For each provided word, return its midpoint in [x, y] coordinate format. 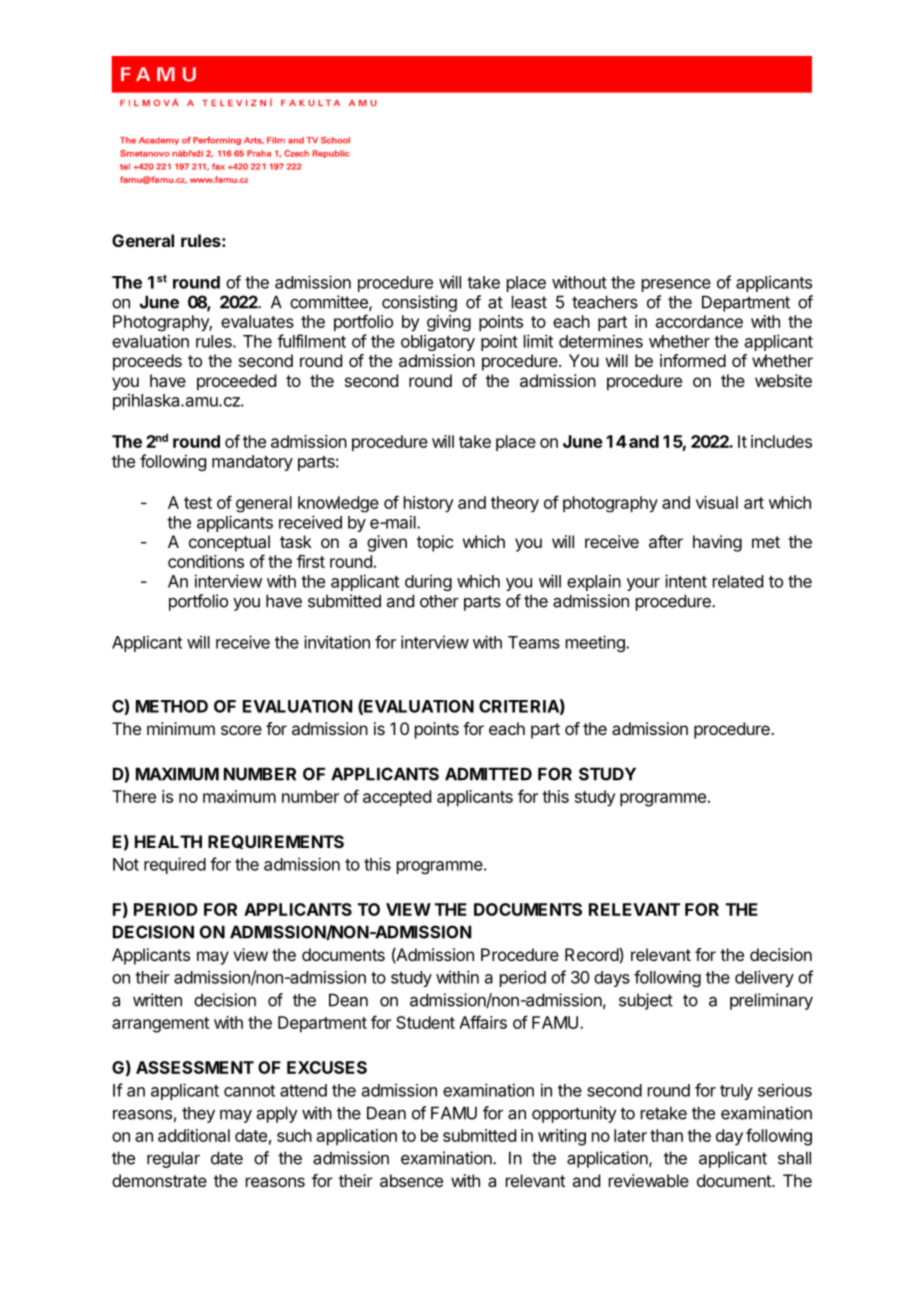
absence [411, 1180]
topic [435, 543]
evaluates [257, 321]
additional [194, 1135]
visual [717, 502]
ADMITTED [488, 774]
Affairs [483, 1022]
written [157, 1000]
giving [449, 323]
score [241, 730]
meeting [596, 643]
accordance [699, 321]
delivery [764, 978]
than [666, 1135]
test [198, 503]
